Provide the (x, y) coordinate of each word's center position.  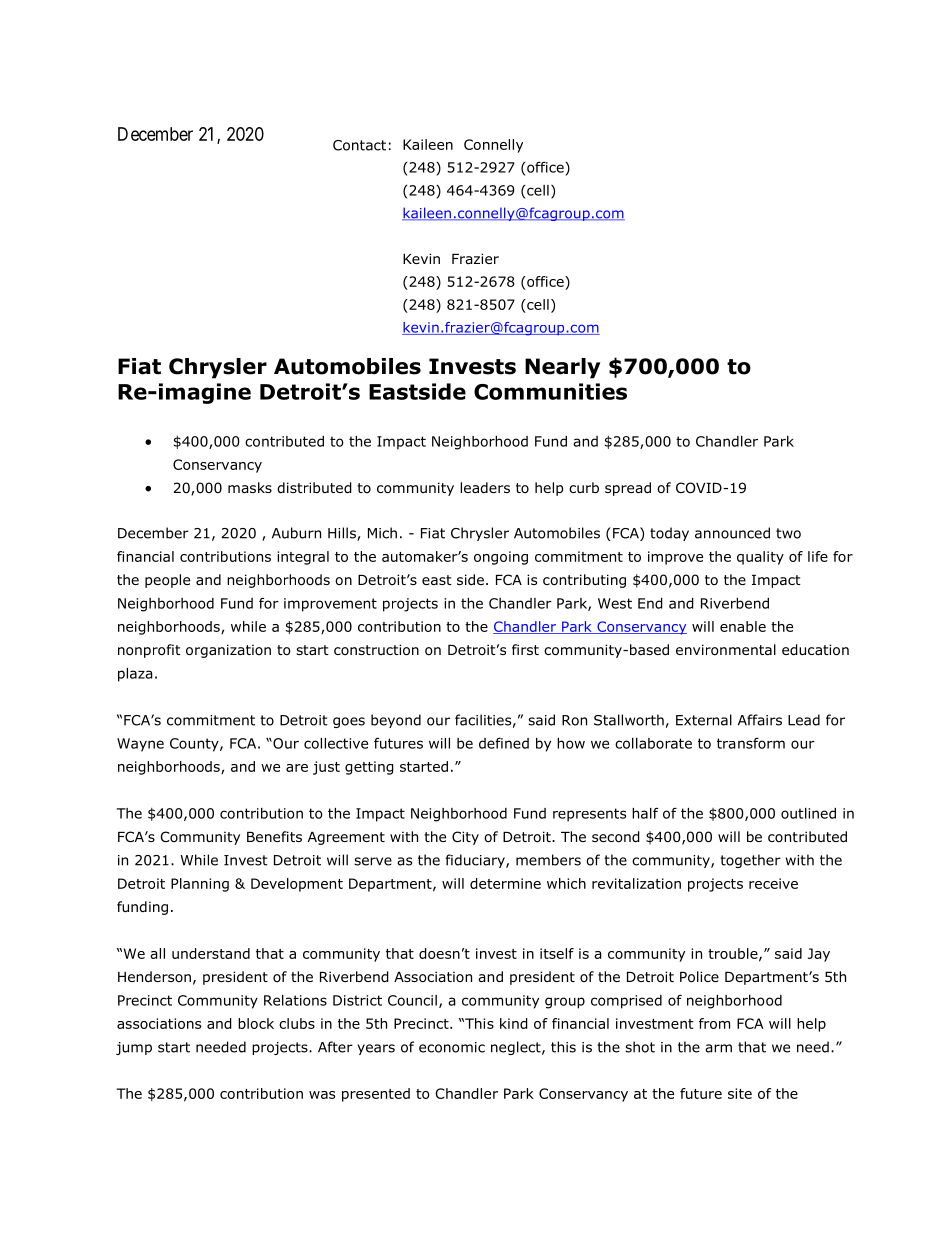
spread (628, 489)
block (256, 1023)
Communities (550, 391)
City (465, 838)
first (525, 649)
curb (584, 487)
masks (250, 487)
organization (228, 651)
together (750, 861)
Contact (359, 145)
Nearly (562, 368)
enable (743, 626)
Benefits (274, 836)
